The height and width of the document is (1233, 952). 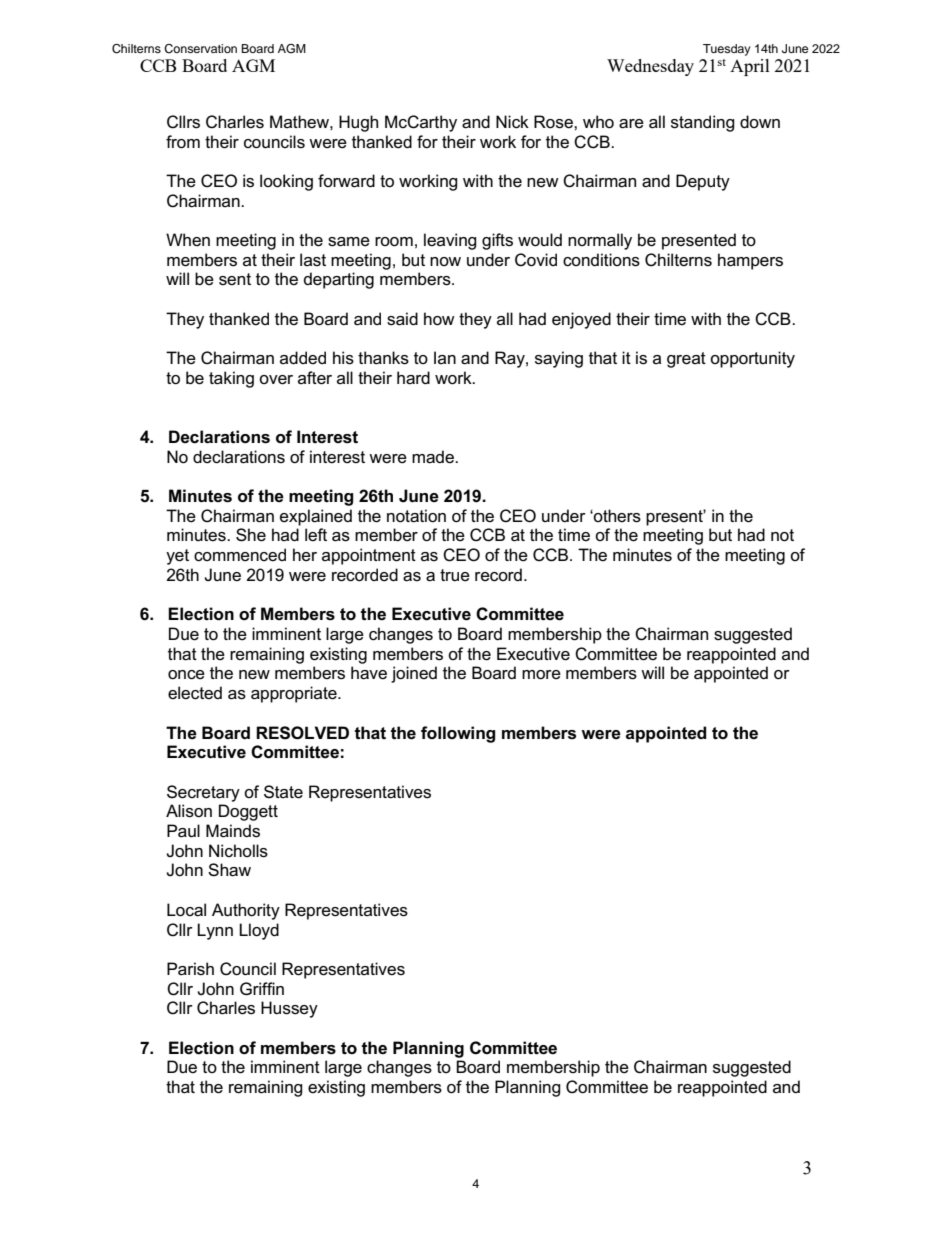 I want to click on others, so click(x=616, y=516).
